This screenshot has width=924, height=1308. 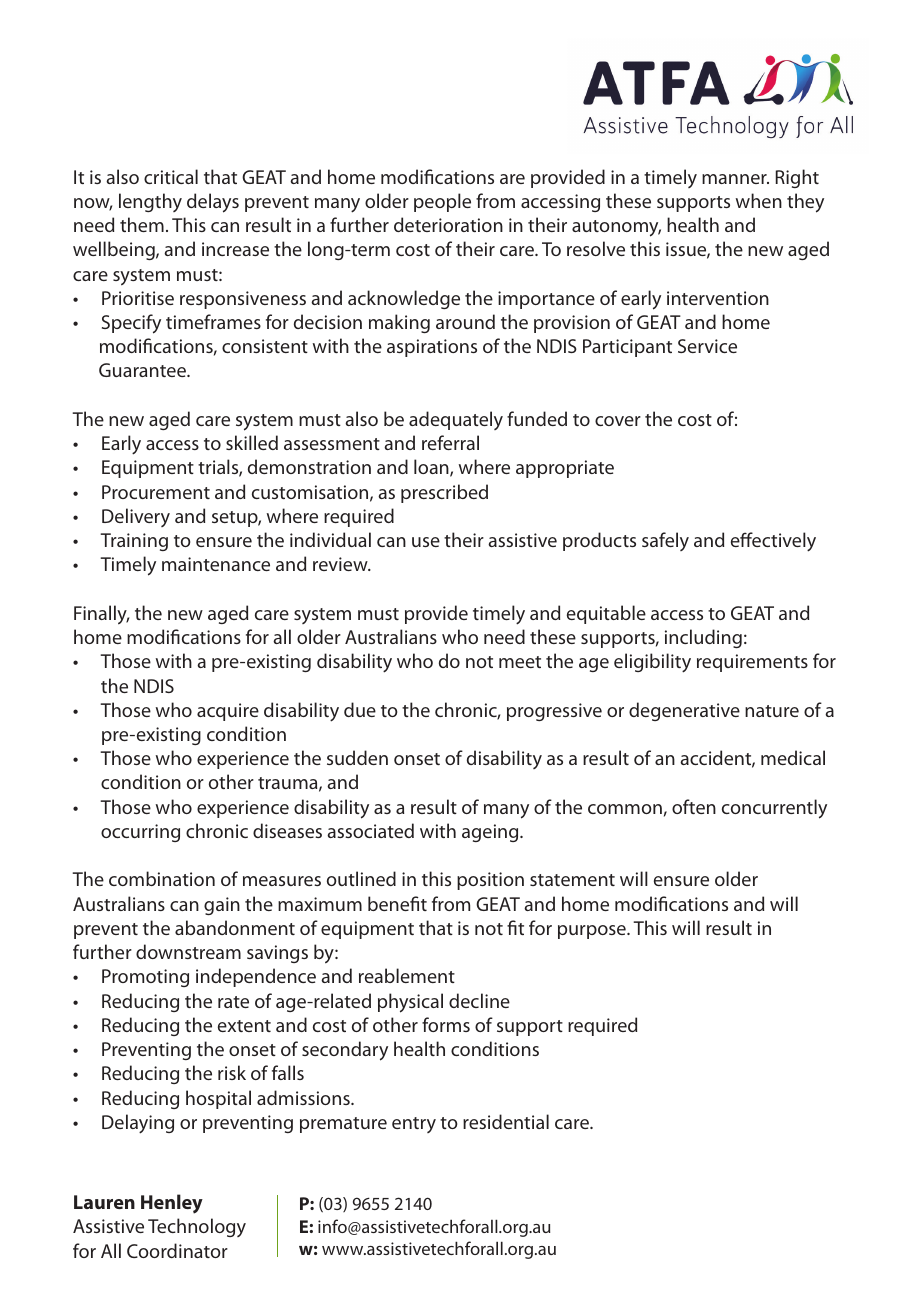 I want to click on when, so click(x=759, y=200).
